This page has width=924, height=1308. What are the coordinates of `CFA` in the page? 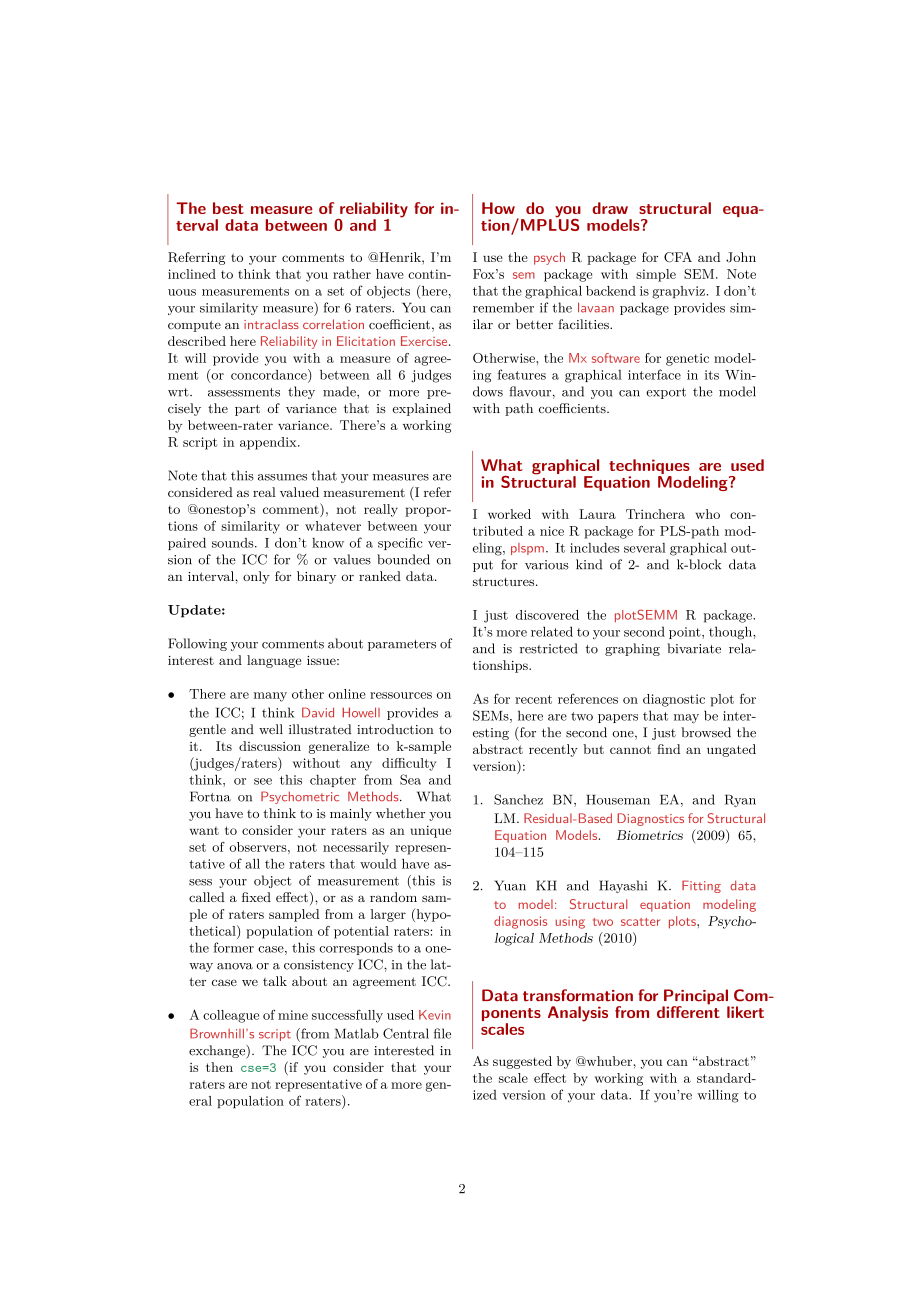 It's located at (678, 257).
